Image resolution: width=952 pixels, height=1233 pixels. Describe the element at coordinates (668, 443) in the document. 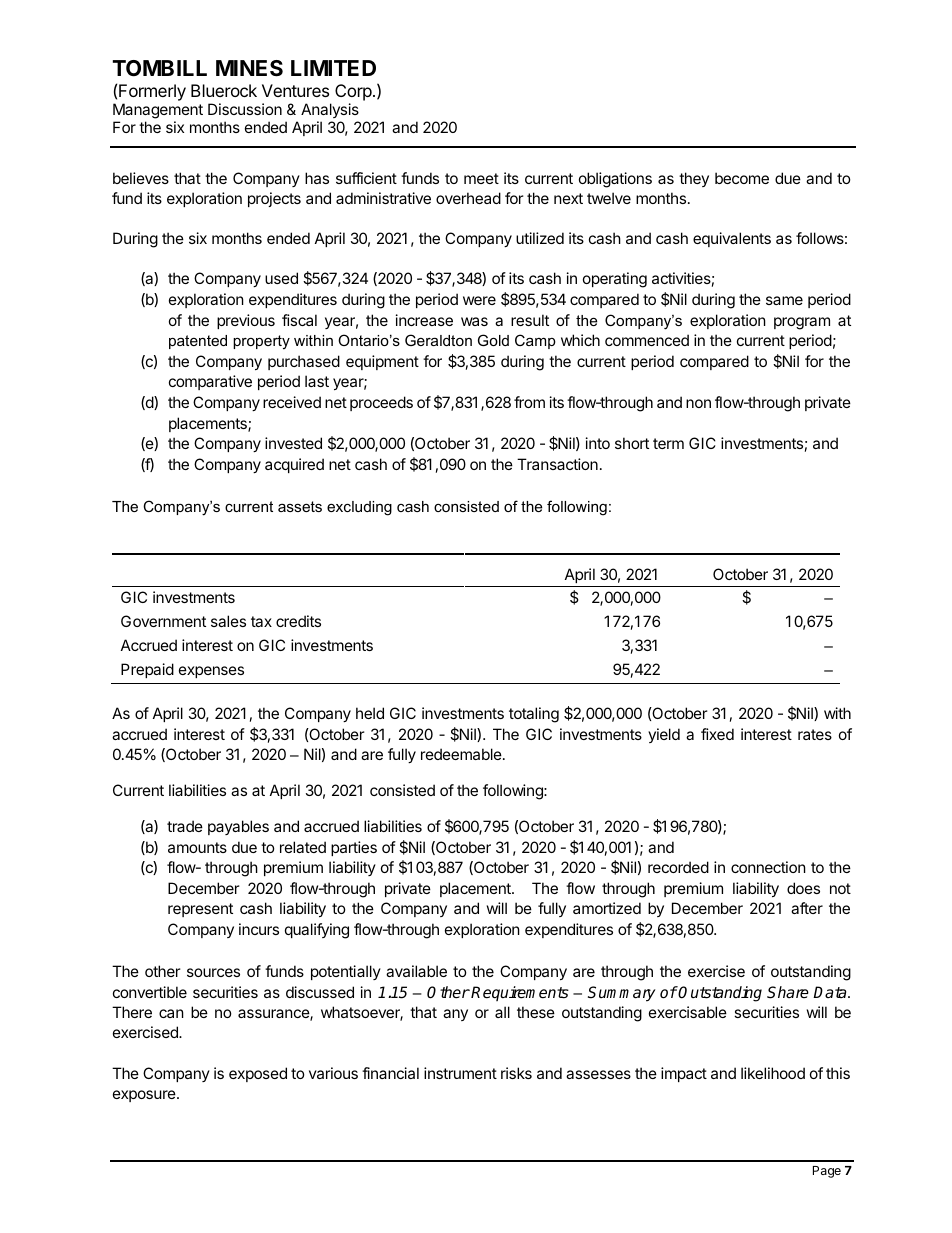

I see `term` at that location.
